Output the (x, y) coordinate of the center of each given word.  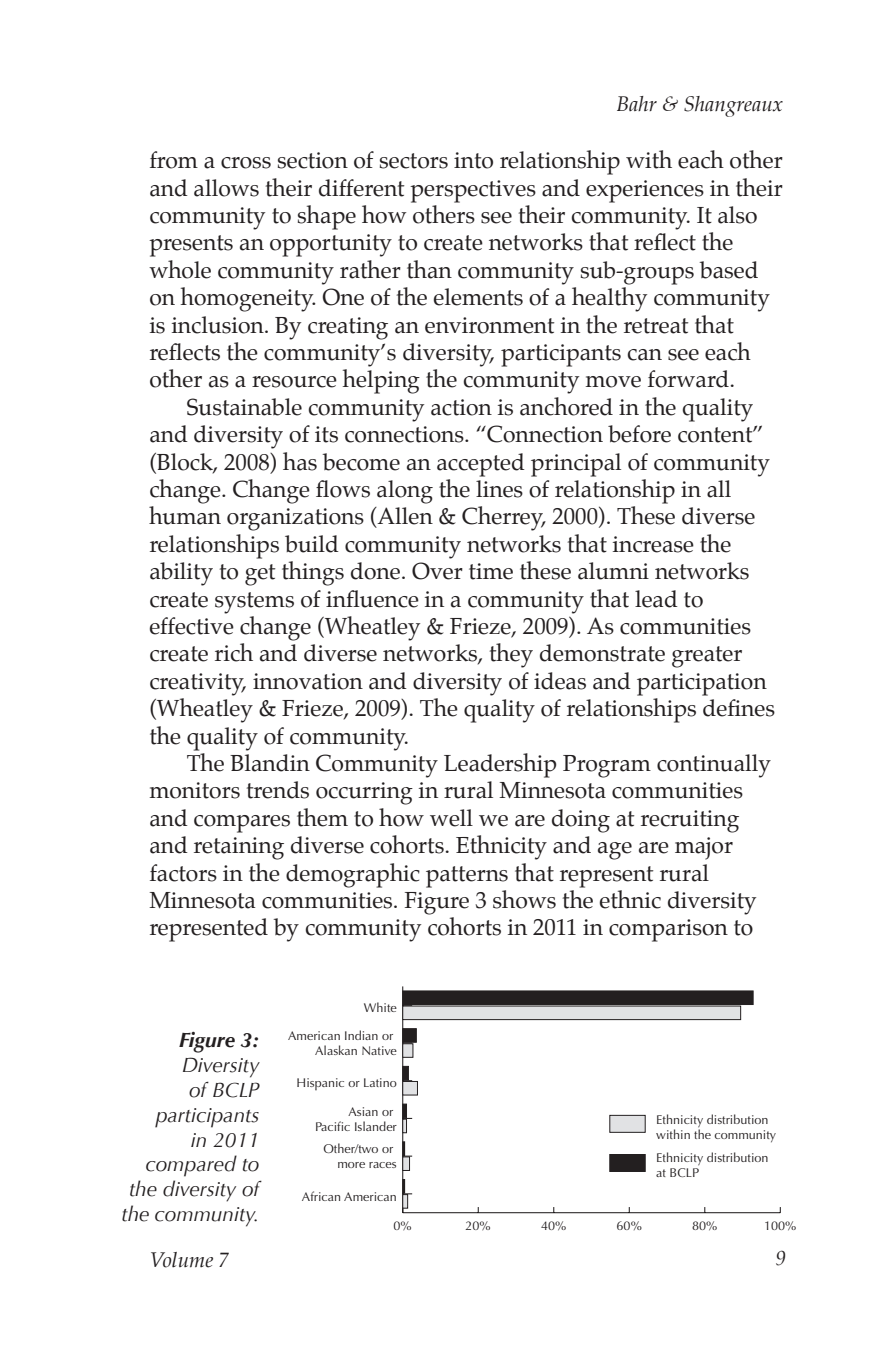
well (451, 818)
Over (437, 571)
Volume (182, 1260)
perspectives (473, 191)
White (380, 1007)
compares (242, 824)
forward (688, 379)
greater (707, 657)
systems (254, 603)
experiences (645, 191)
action (461, 407)
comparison (668, 930)
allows (226, 188)
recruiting (690, 821)
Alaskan (336, 1050)
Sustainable (244, 407)
